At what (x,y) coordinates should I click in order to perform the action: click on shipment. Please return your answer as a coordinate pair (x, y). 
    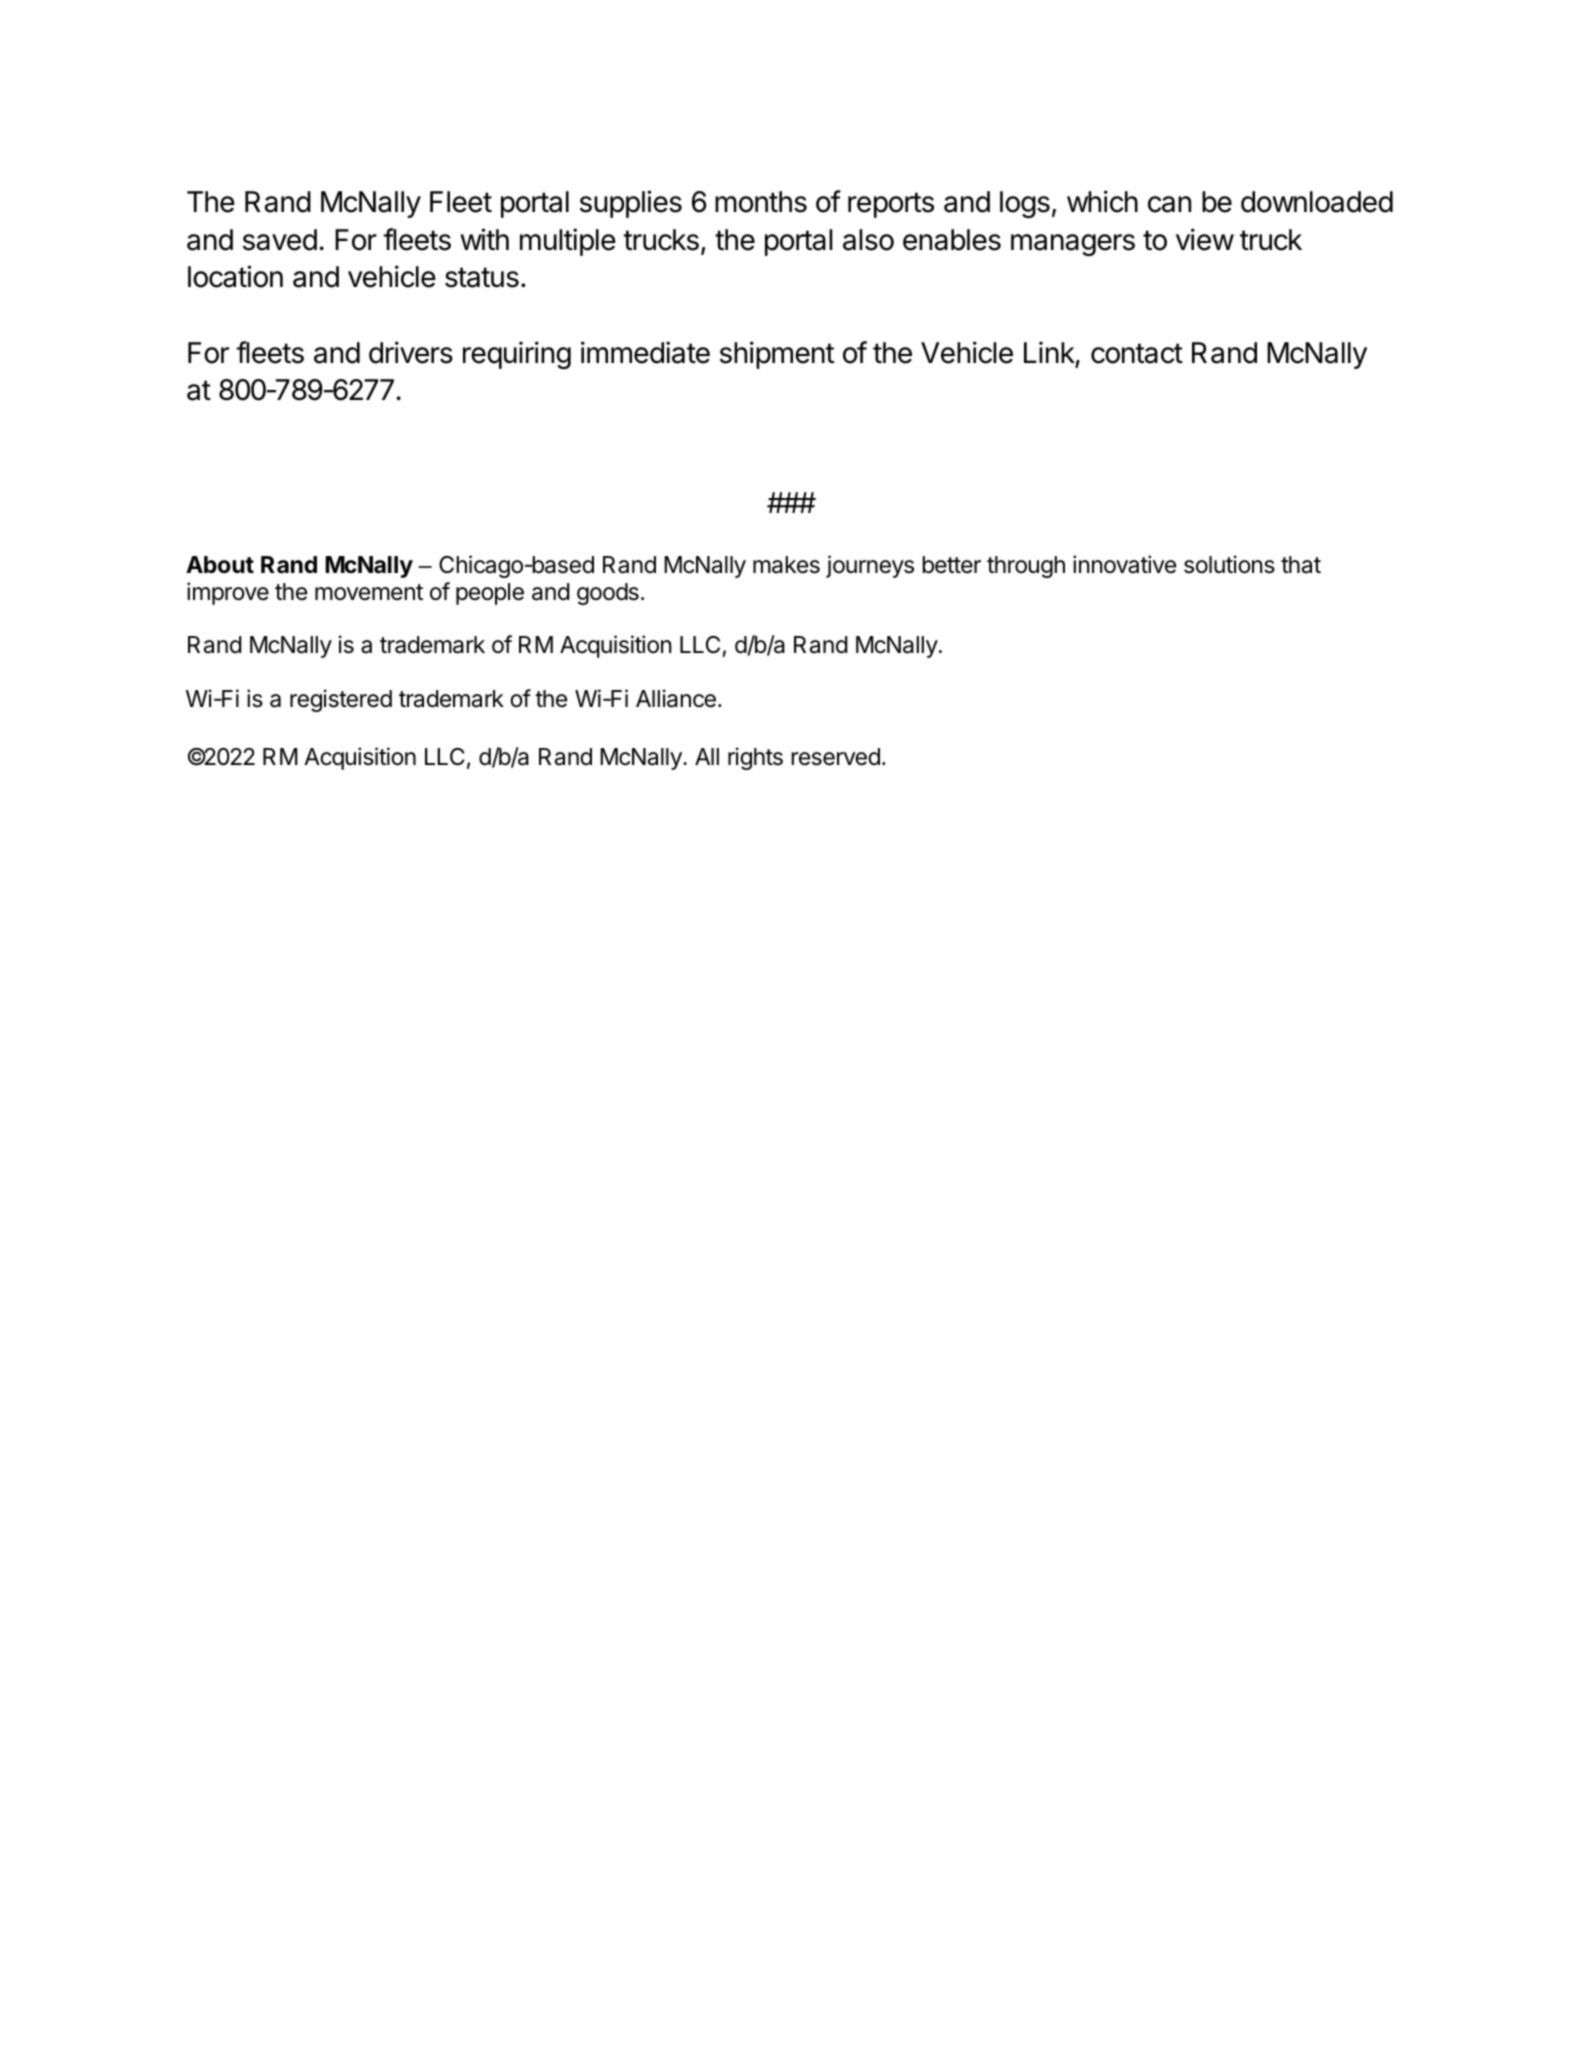
    Looking at the image, I should click on (777, 355).
